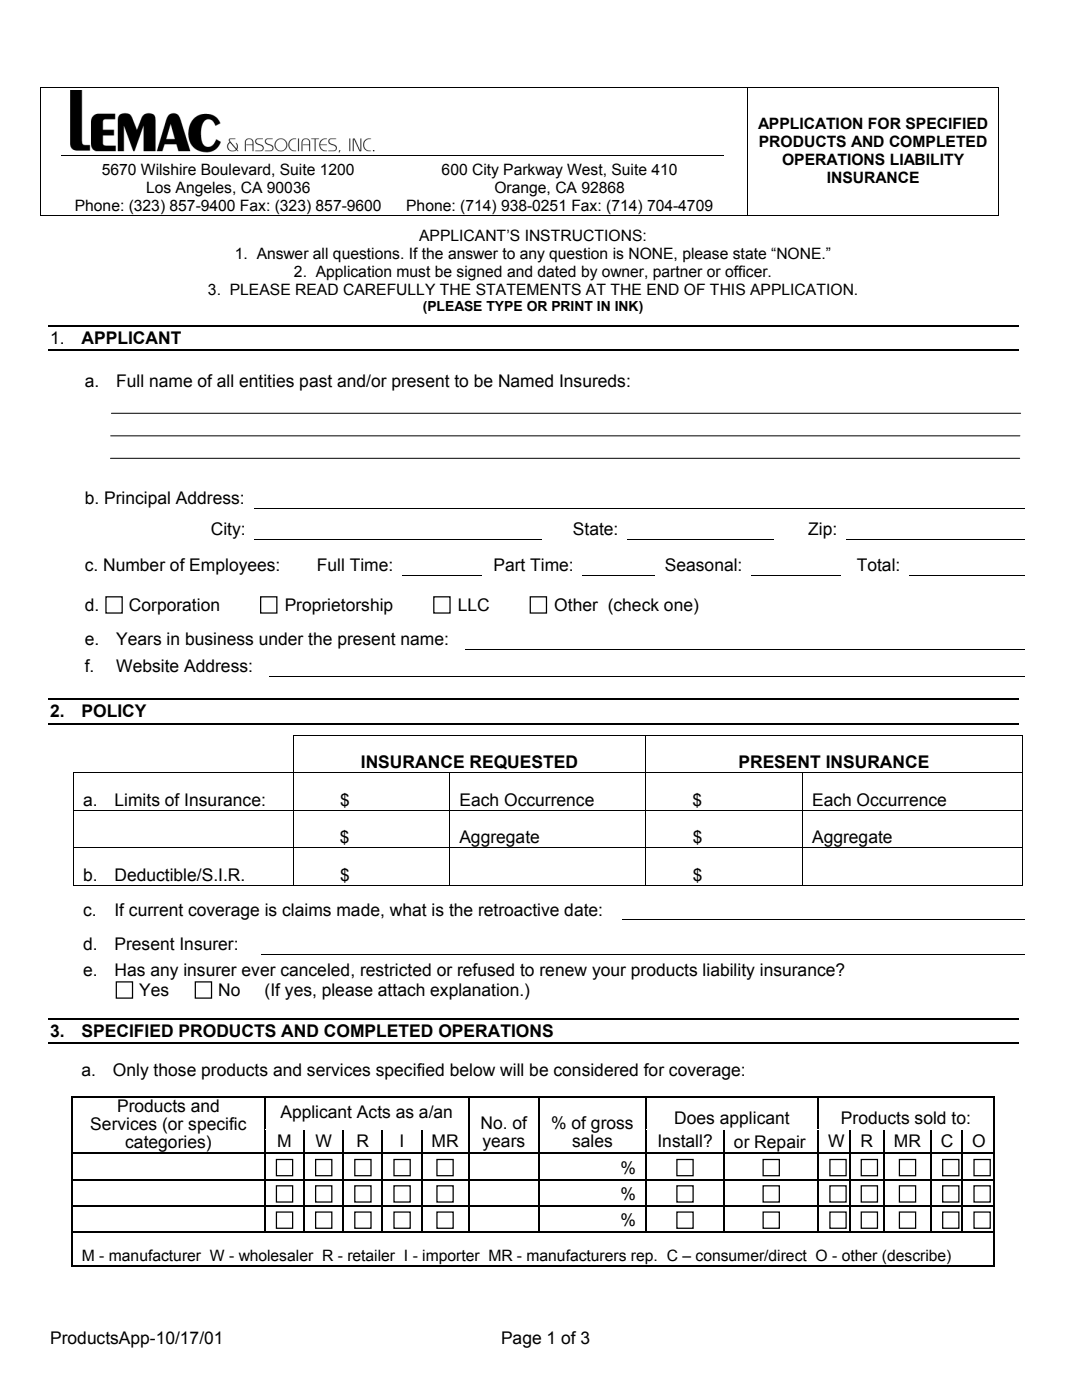 This document has width=1066, height=1379. What do you see at coordinates (519, 910) in the document?
I see `retroactive` at bounding box center [519, 910].
